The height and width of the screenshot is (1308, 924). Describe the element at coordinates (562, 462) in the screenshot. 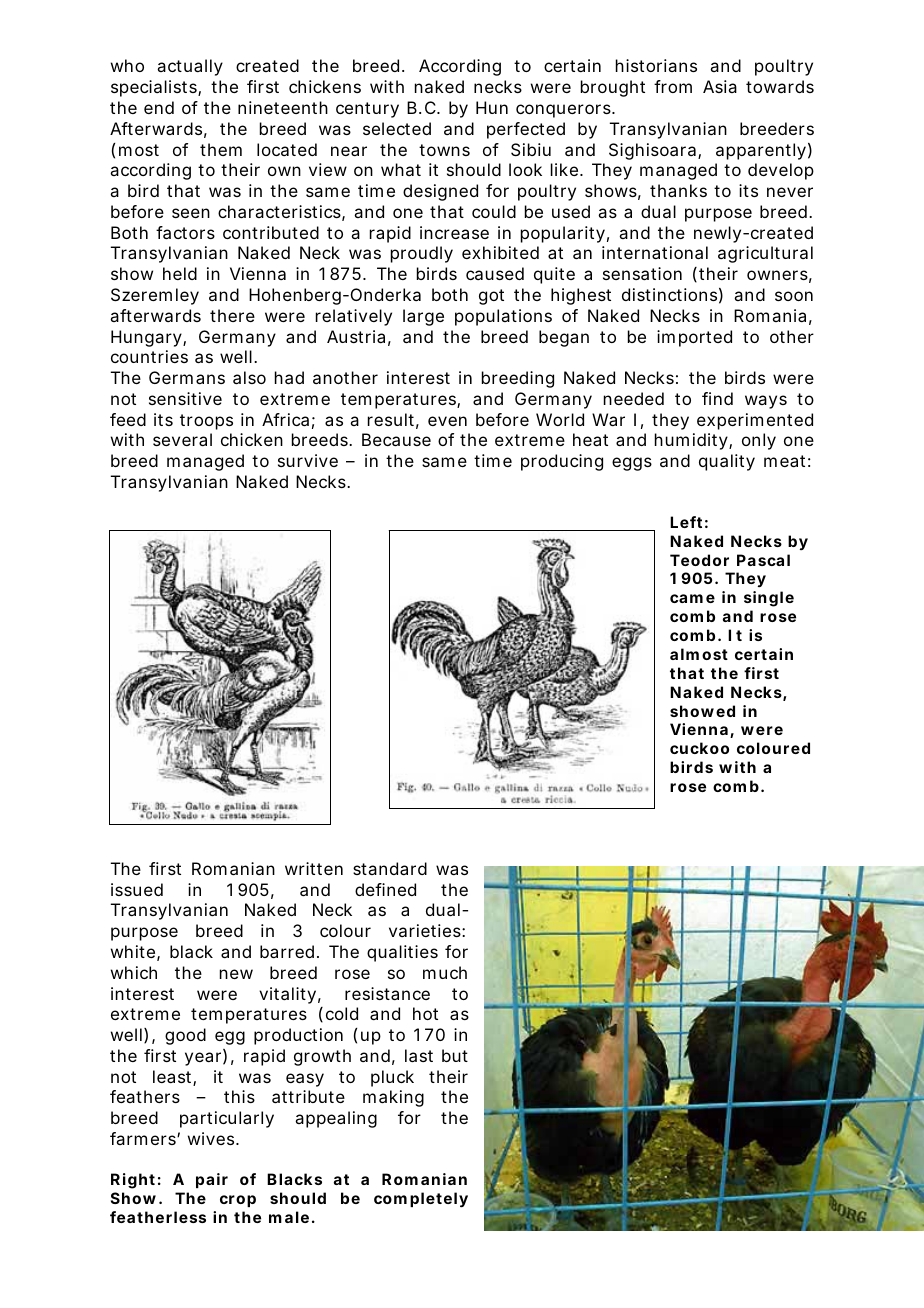

I see `producing` at that location.
